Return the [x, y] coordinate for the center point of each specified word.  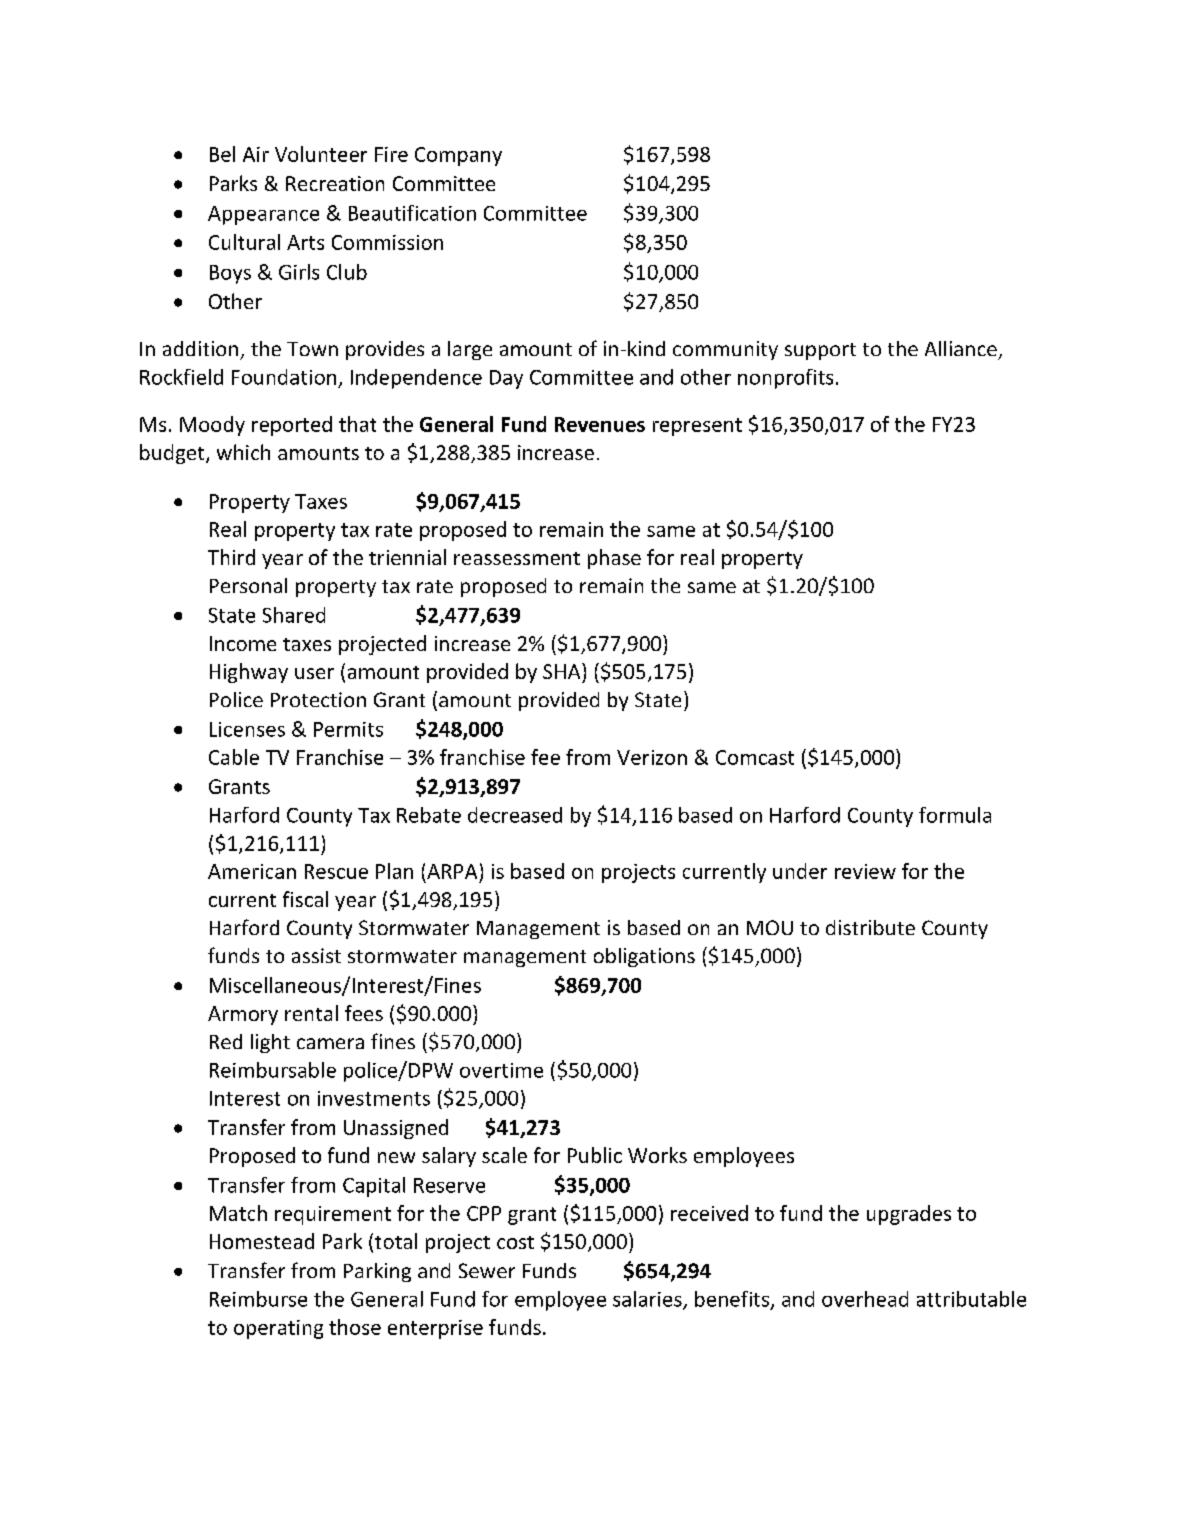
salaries [648, 1300]
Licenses [247, 729]
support [820, 351]
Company [458, 156]
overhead [865, 1299]
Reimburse [258, 1299]
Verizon [652, 757]
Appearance [263, 215]
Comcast [755, 757]
